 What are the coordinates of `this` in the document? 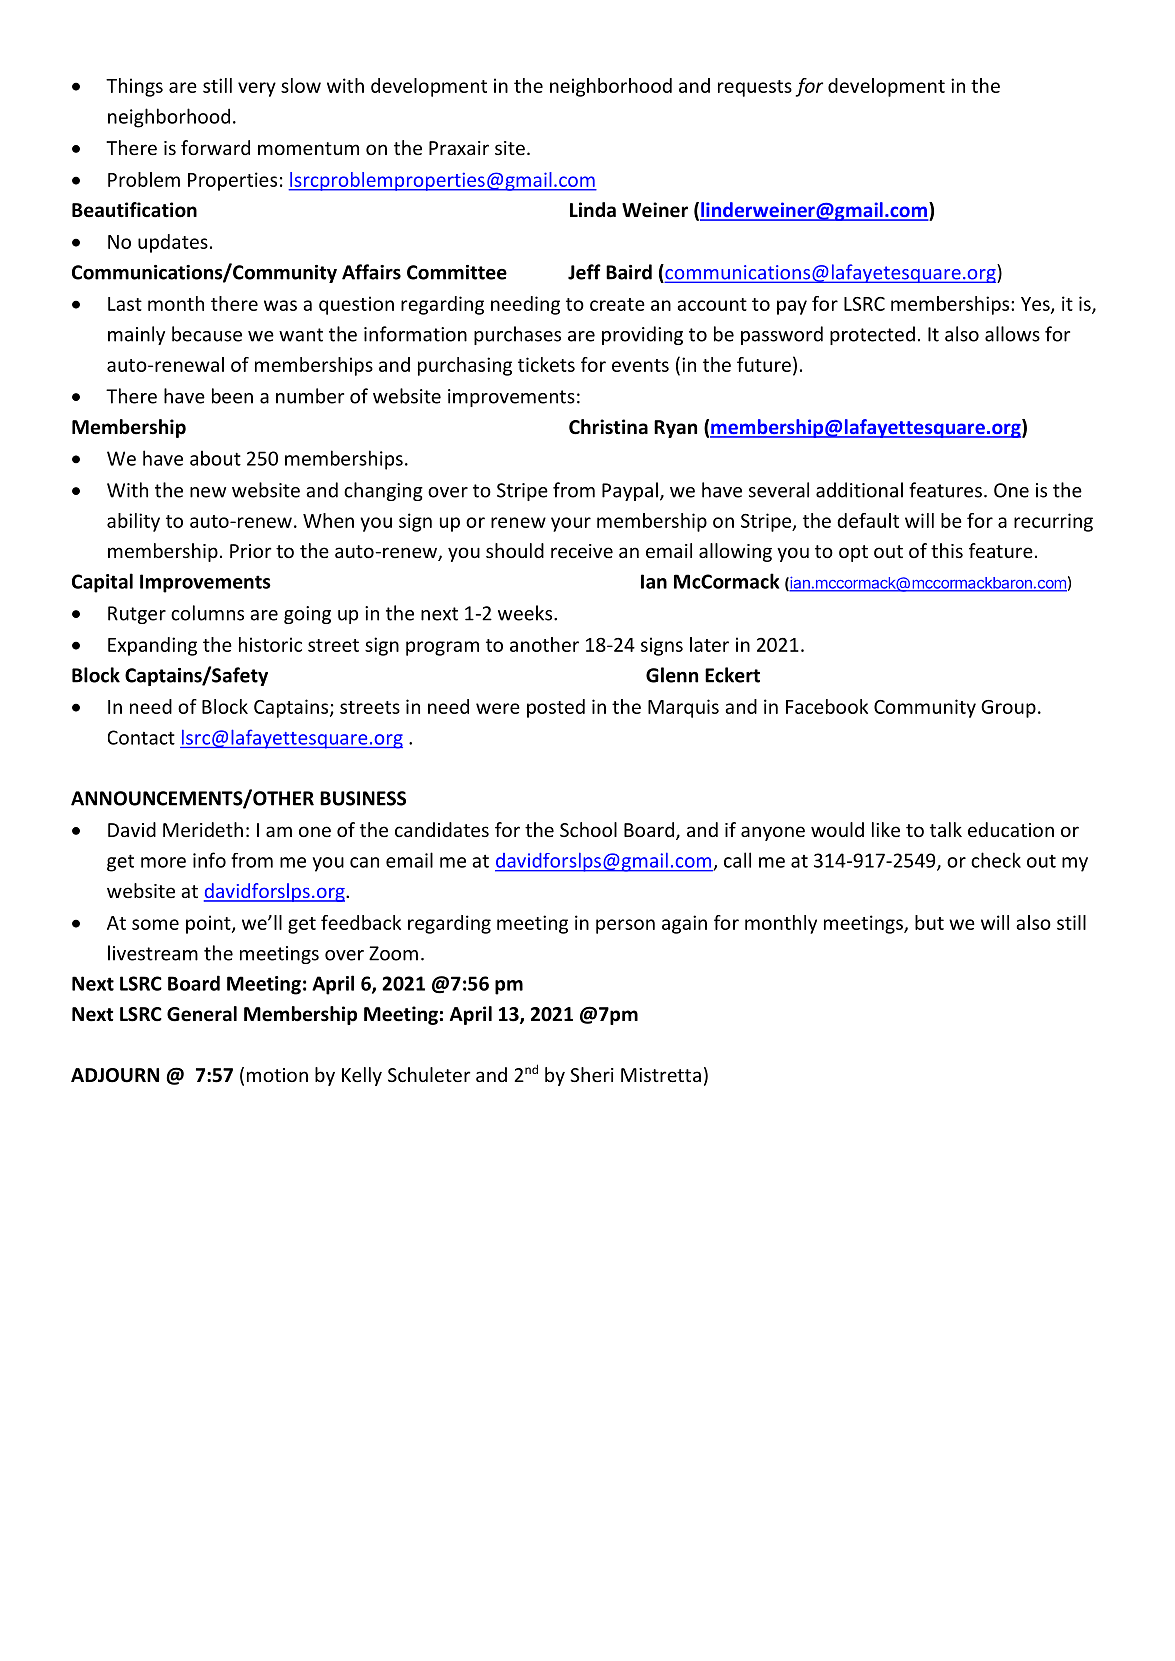 It's located at (947, 550).
